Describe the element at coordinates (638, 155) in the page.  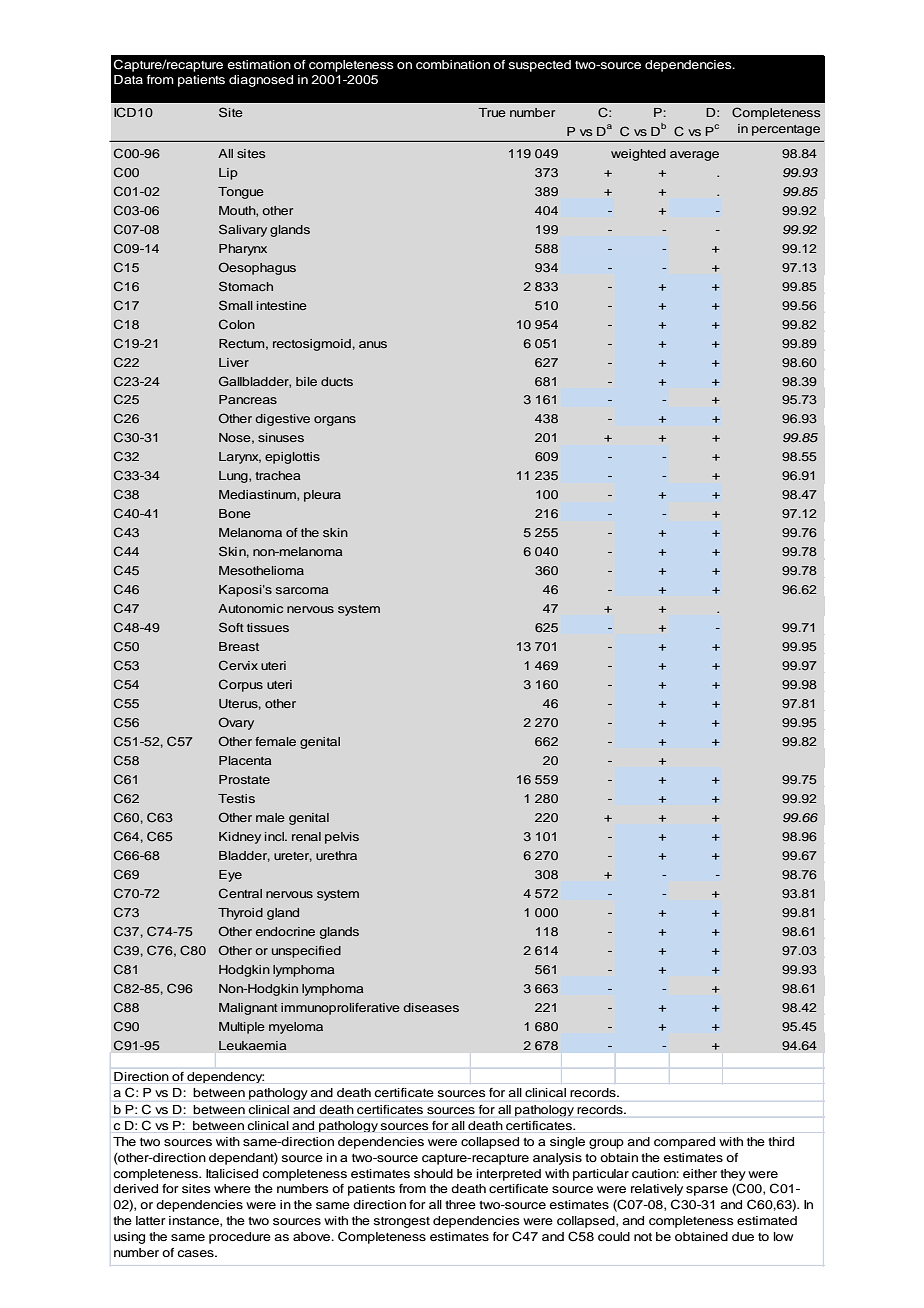
I see `weighted` at that location.
